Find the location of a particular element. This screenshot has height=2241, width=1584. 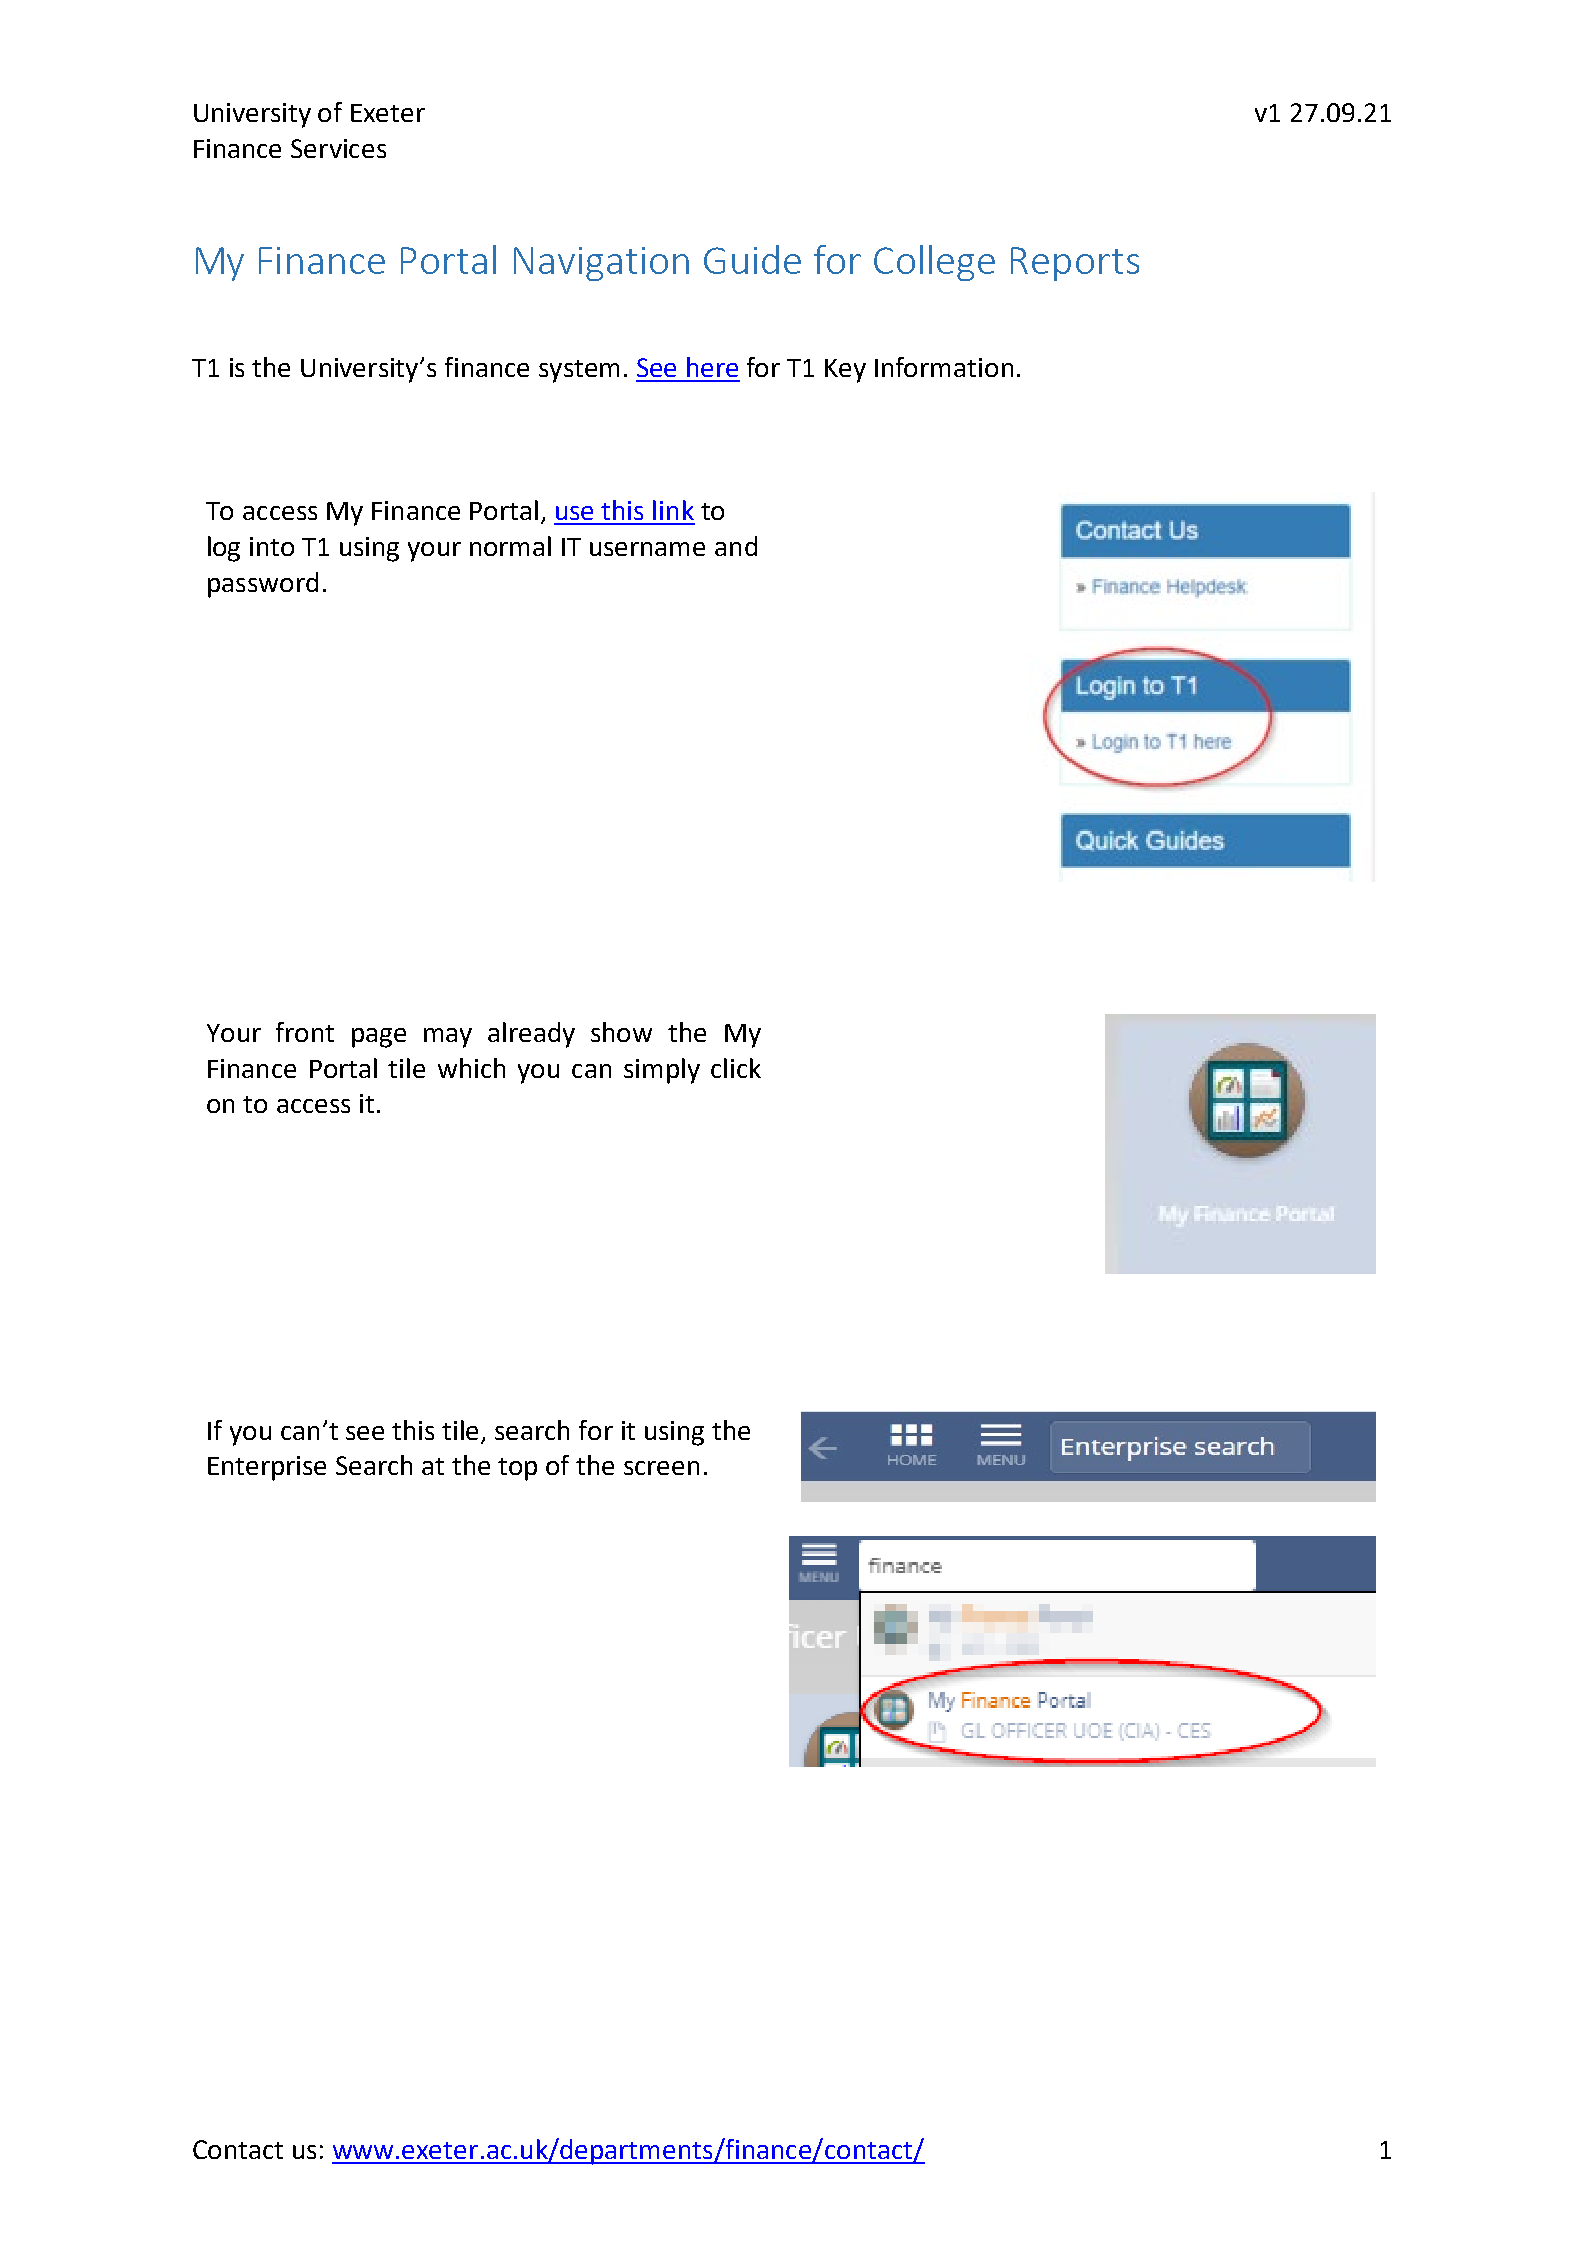

username is located at coordinates (647, 549).
